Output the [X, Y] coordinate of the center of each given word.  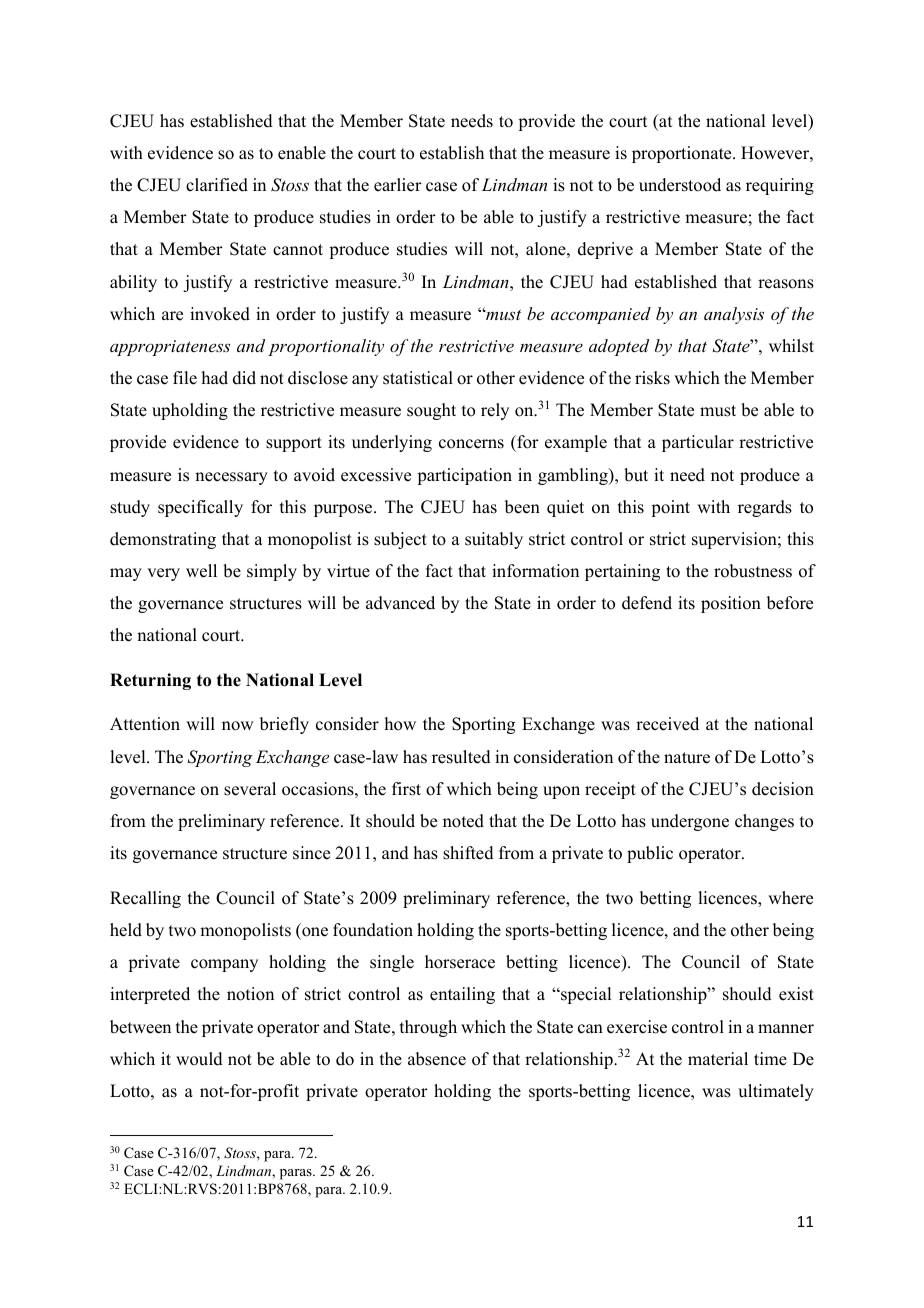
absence [437, 1059]
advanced [400, 603]
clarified [217, 185]
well [201, 571]
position [731, 604]
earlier [398, 185]
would [199, 1059]
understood [680, 185]
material [718, 1059]
